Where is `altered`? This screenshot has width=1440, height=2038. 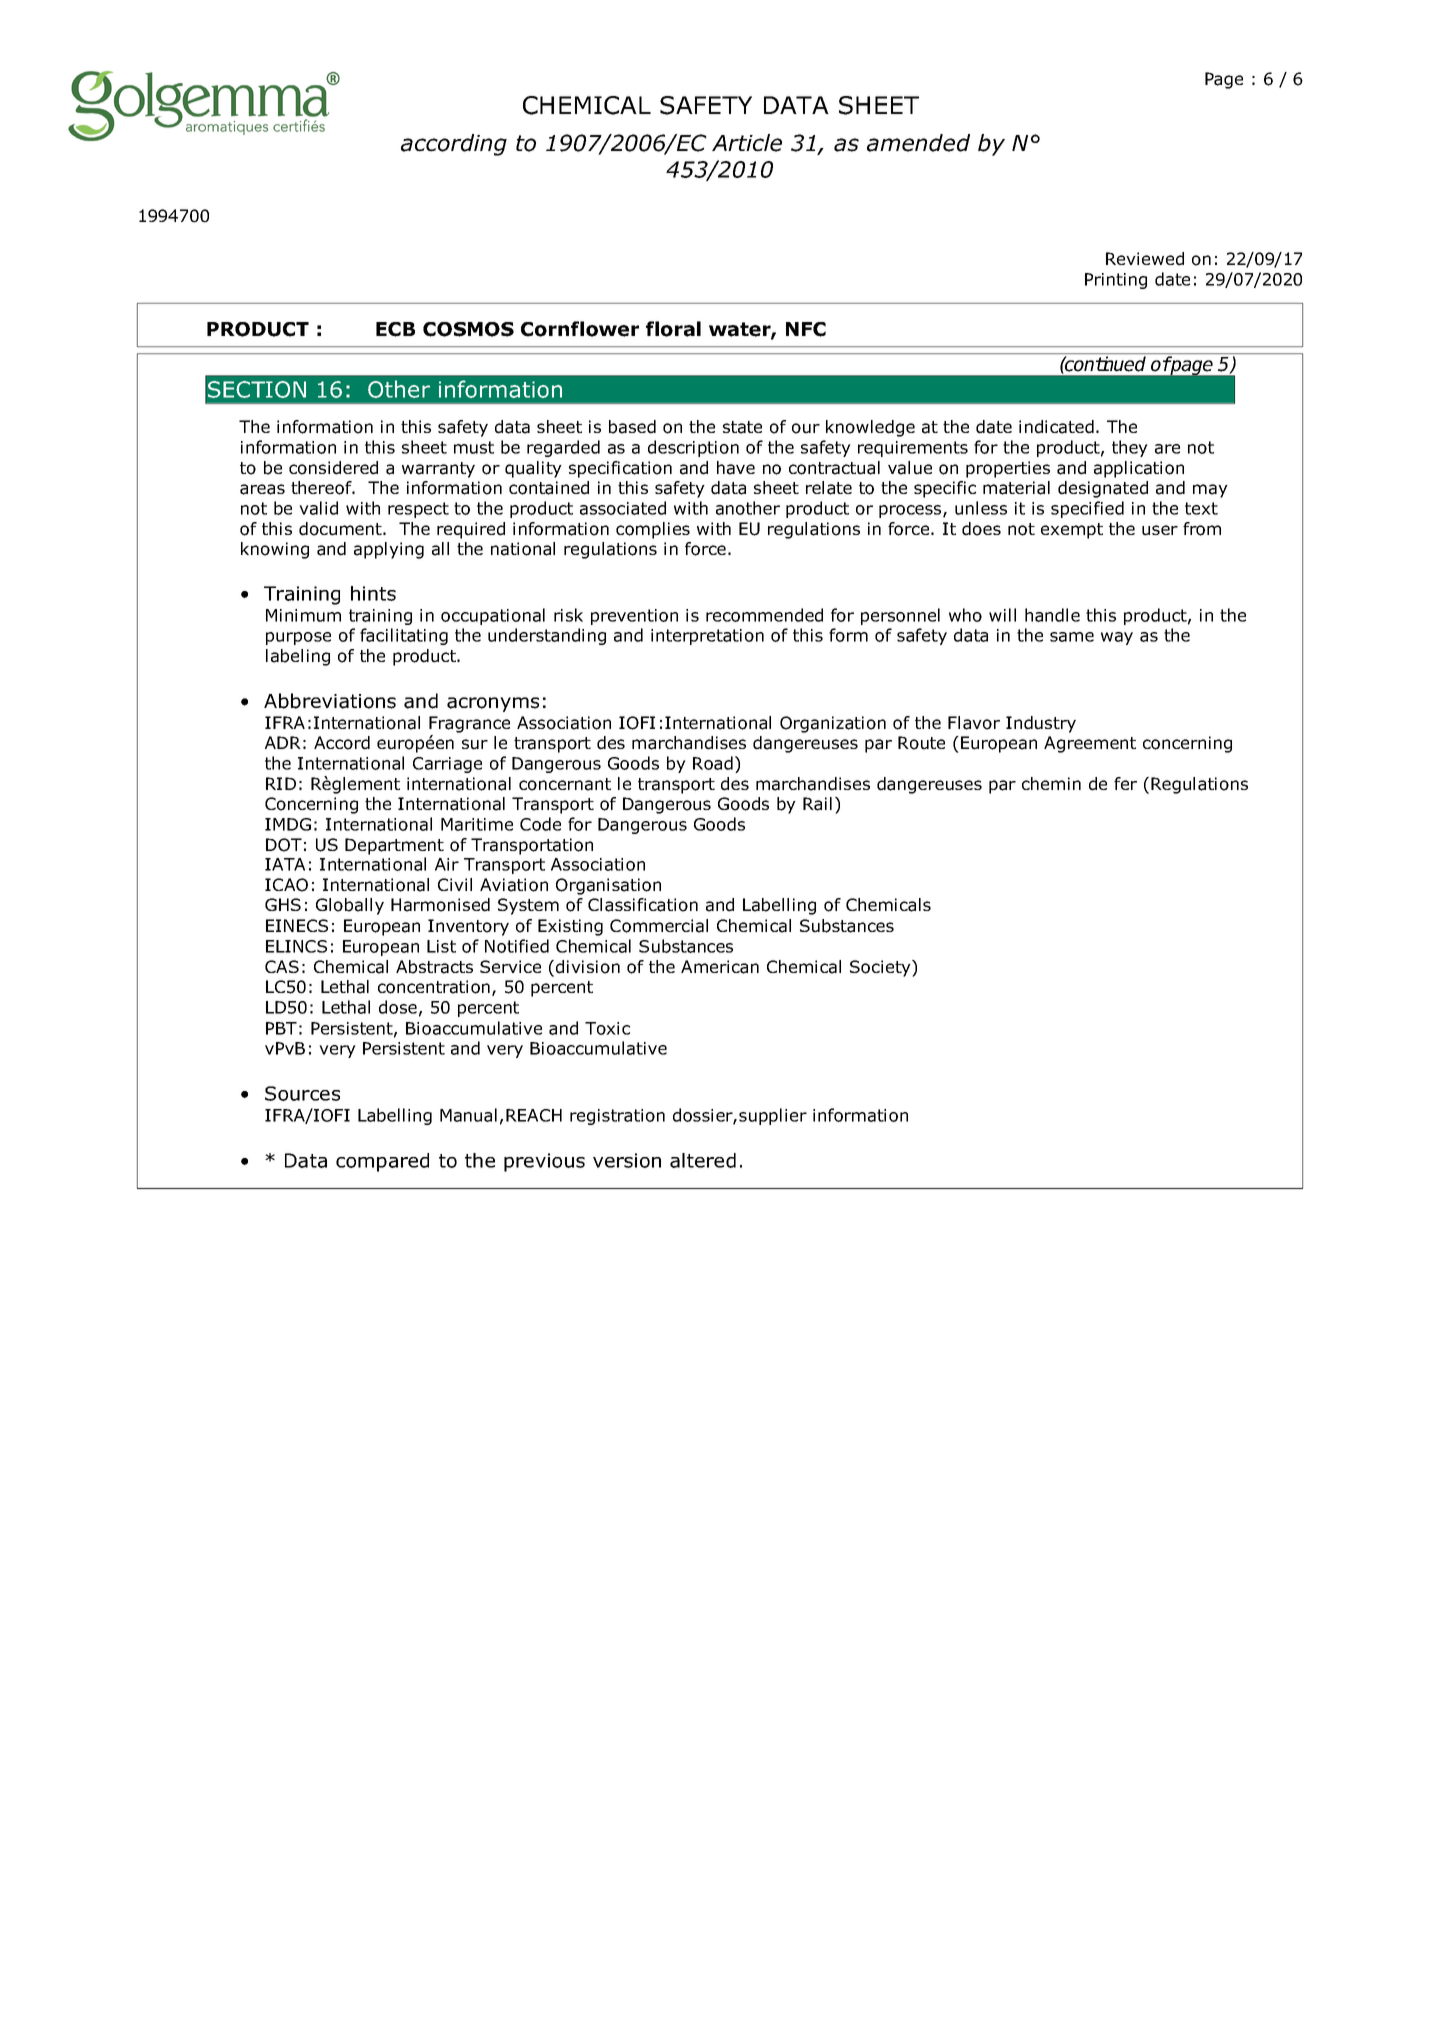 altered is located at coordinates (703, 1160).
